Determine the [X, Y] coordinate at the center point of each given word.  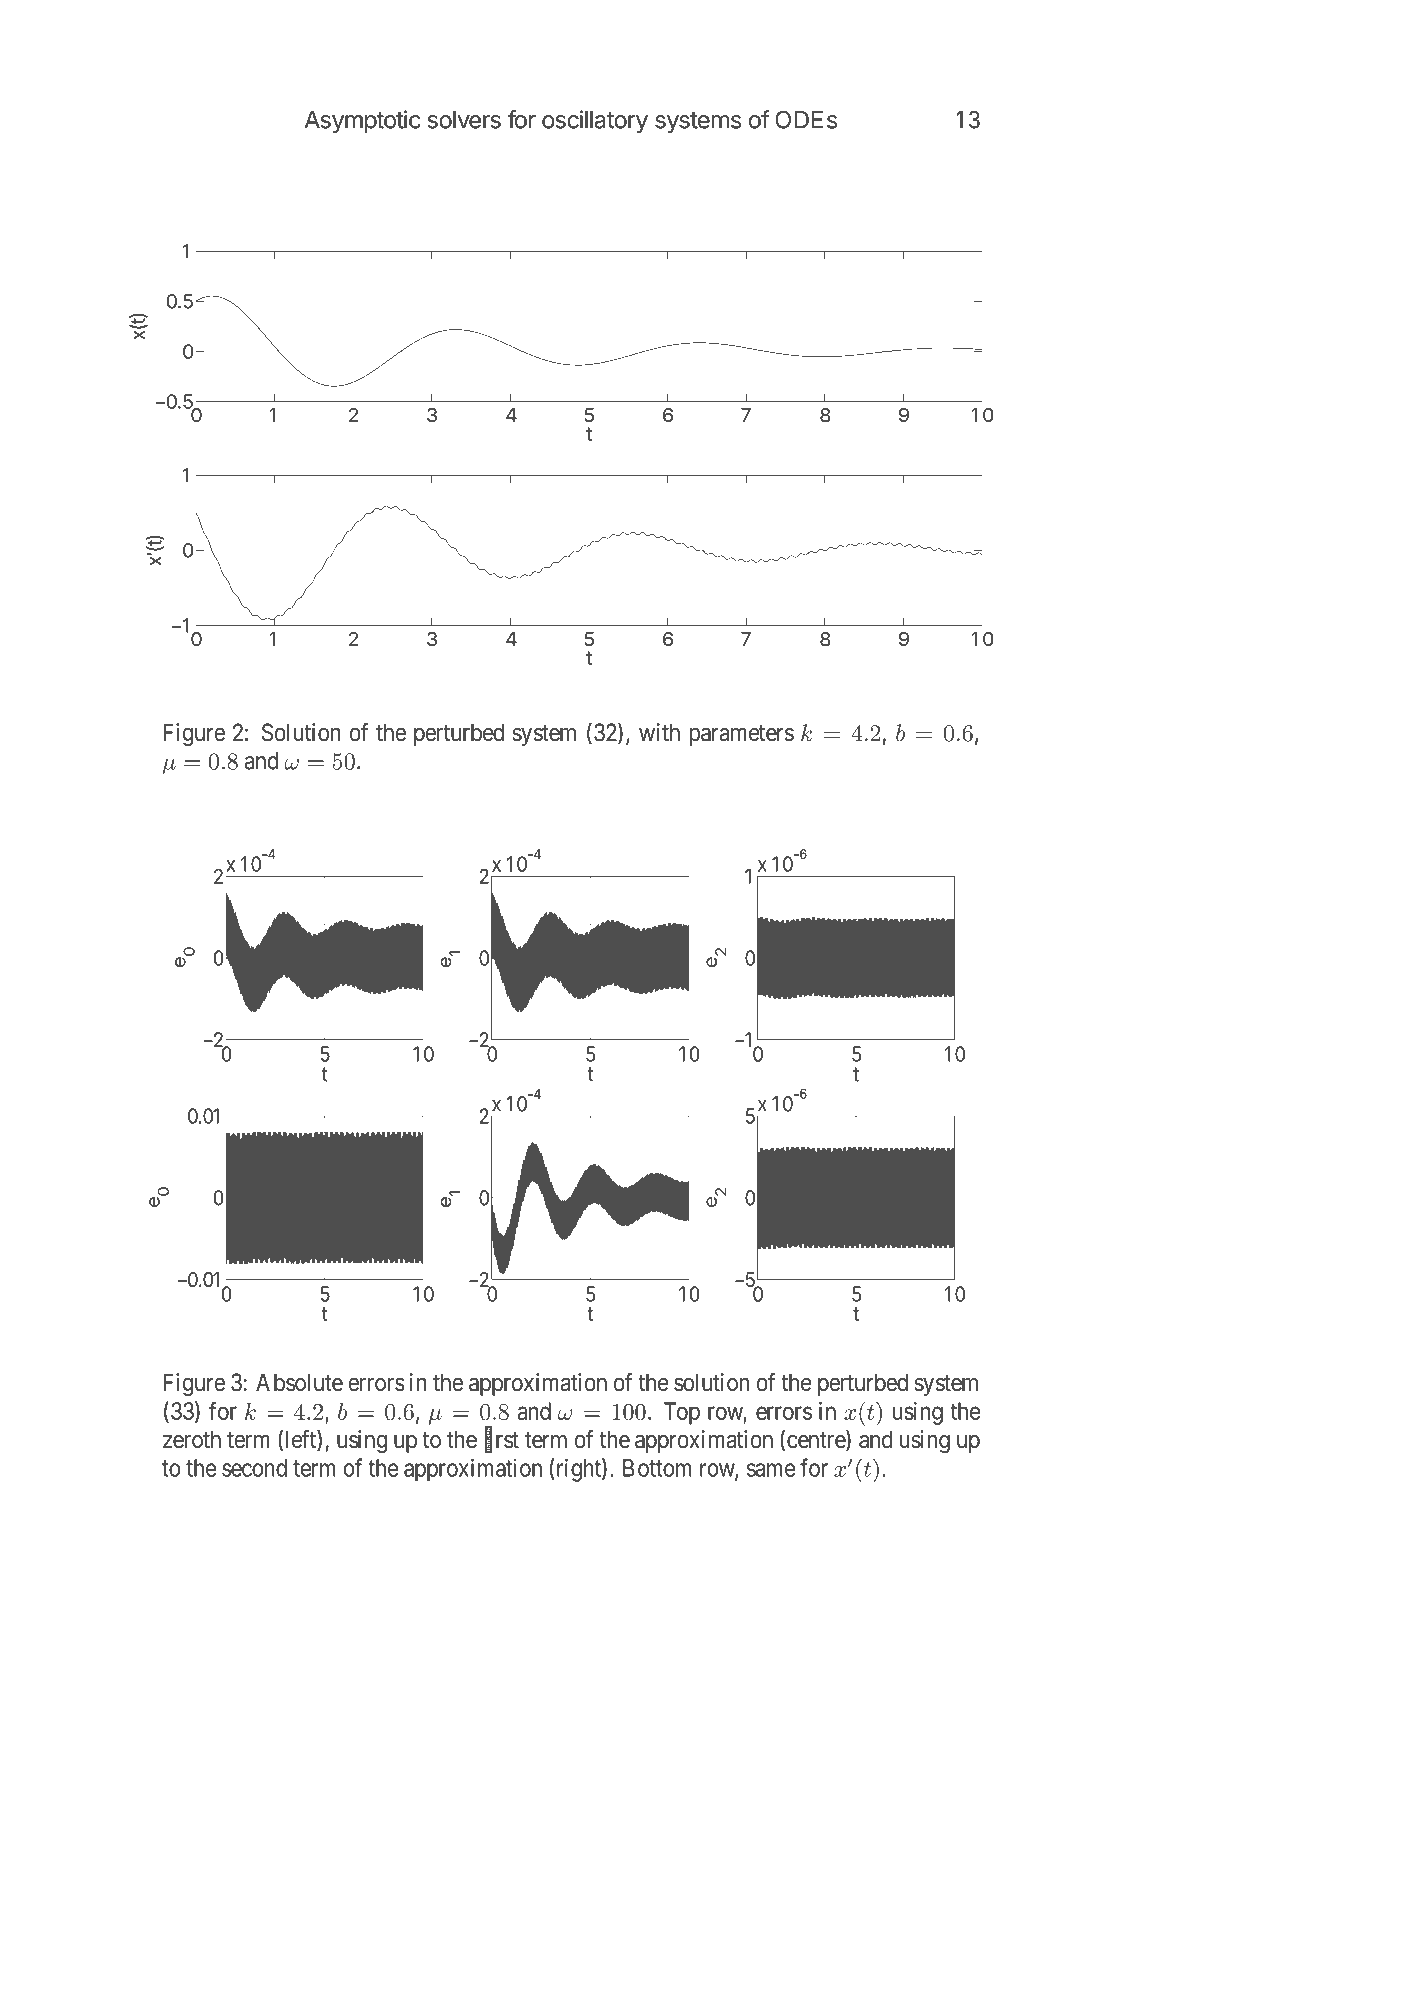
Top [682, 1413]
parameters [742, 735]
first [502, 1440]
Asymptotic [362, 121]
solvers [464, 120]
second [254, 1468]
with [659, 732]
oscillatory [595, 121]
